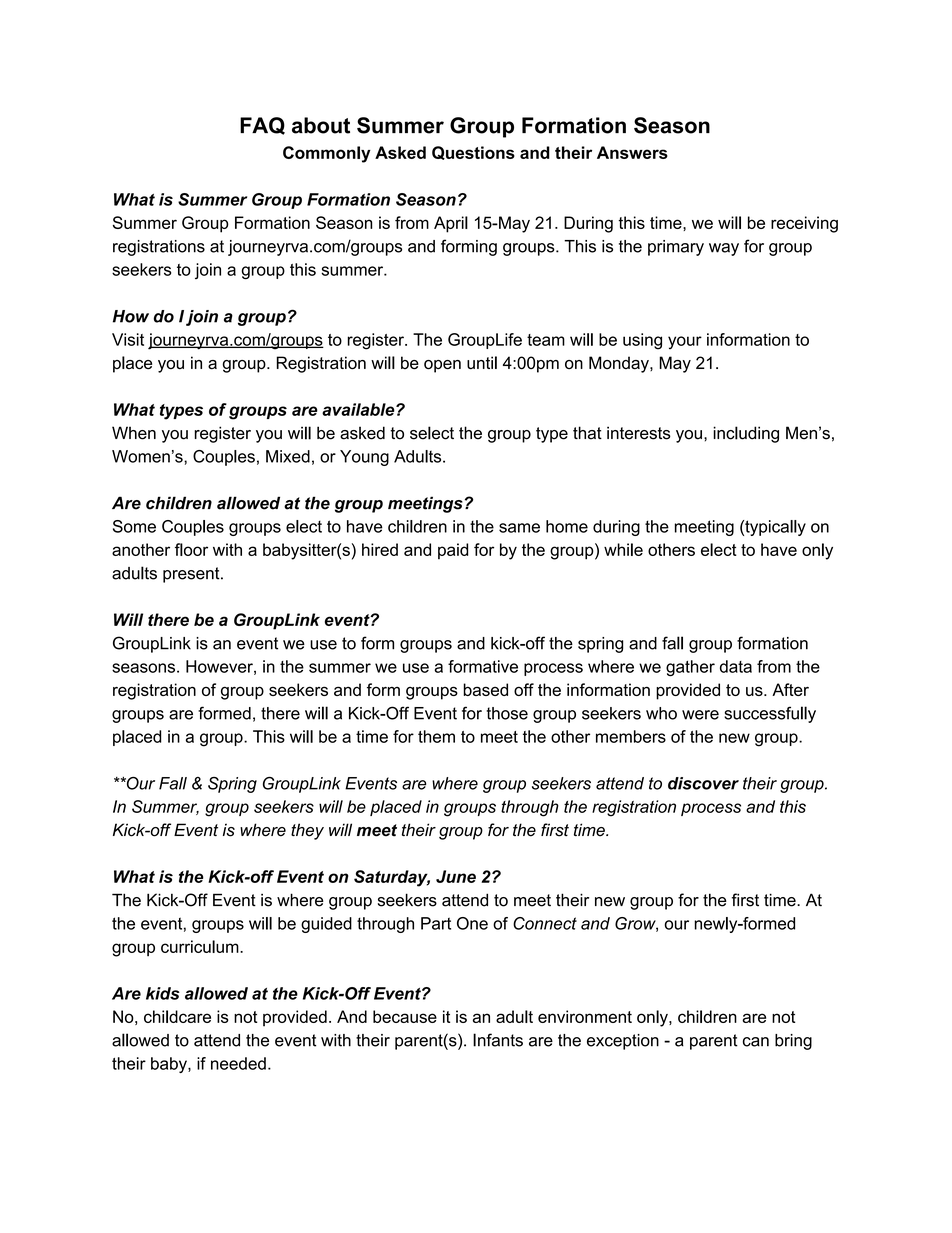 The image size is (952, 1233). Describe the element at coordinates (736, 666) in the screenshot. I see `data` at that location.
